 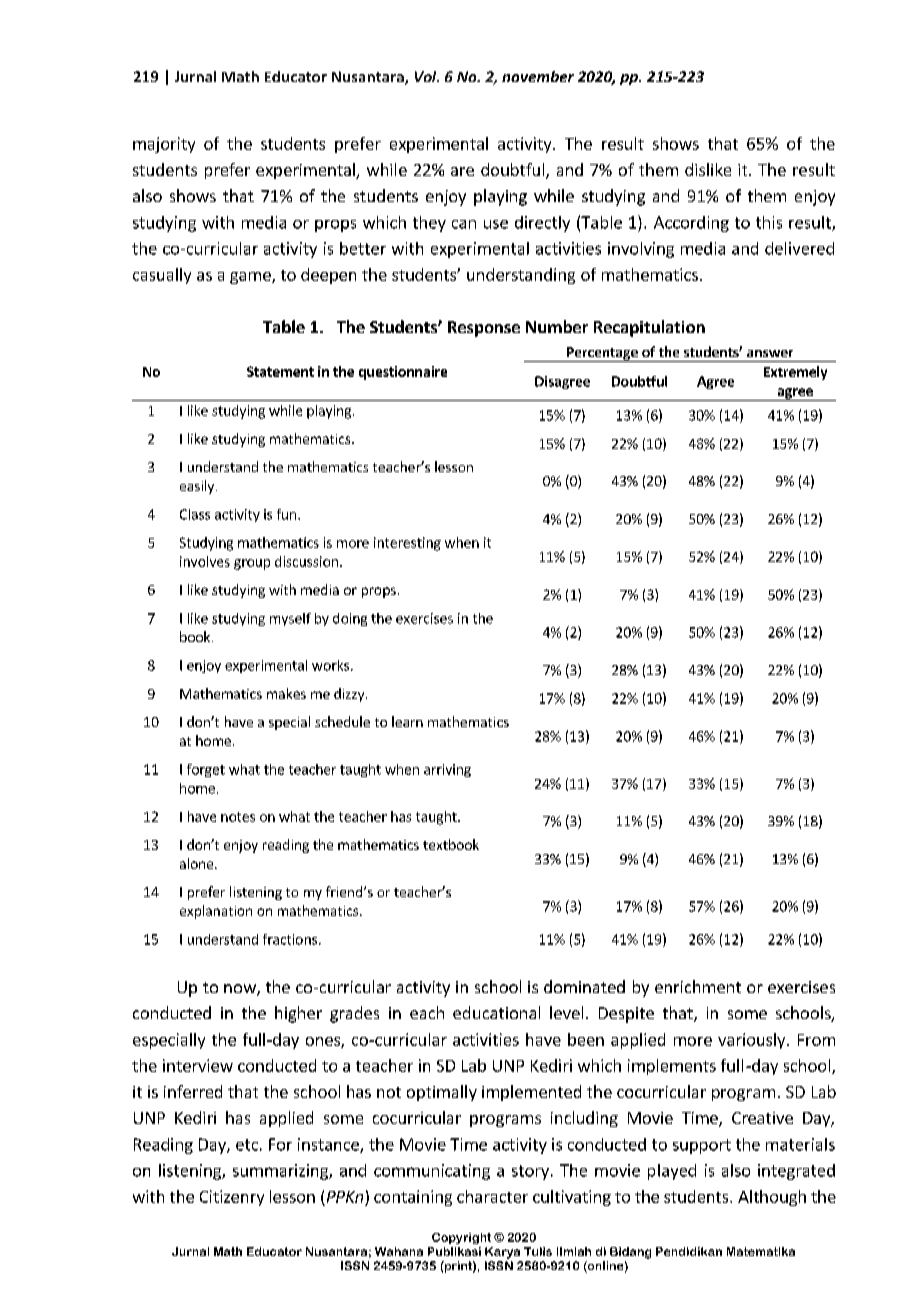 What do you see at coordinates (492, 1196) in the screenshot?
I see `character` at bounding box center [492, 1196].
